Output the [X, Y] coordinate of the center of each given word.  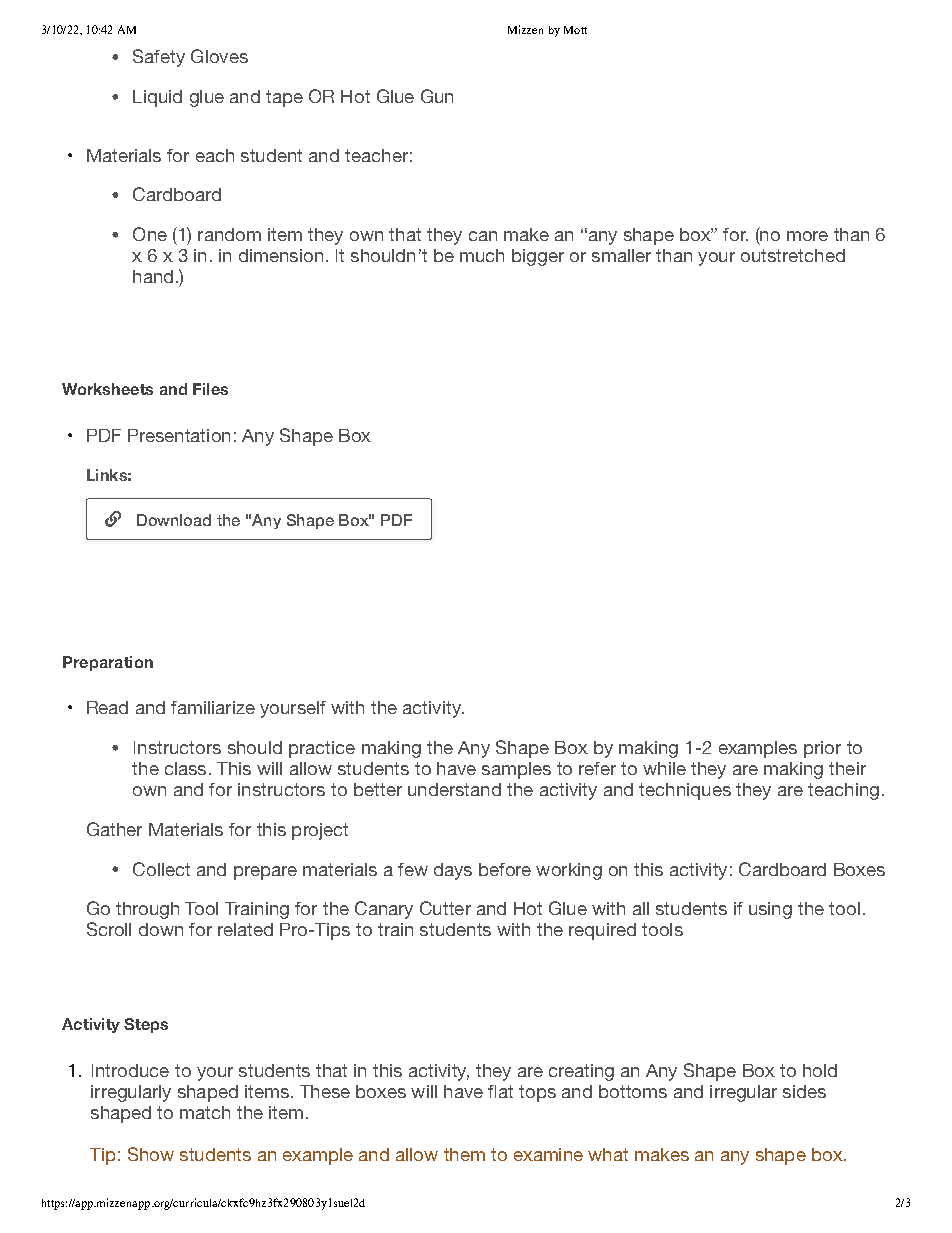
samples [516, 770]
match [205, 1112]
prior [822, 749]
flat [500, 1091]
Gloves [219, 56]
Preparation [108, 663]
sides [804, 1091]
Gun [437, 96]
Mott [575, 30]
